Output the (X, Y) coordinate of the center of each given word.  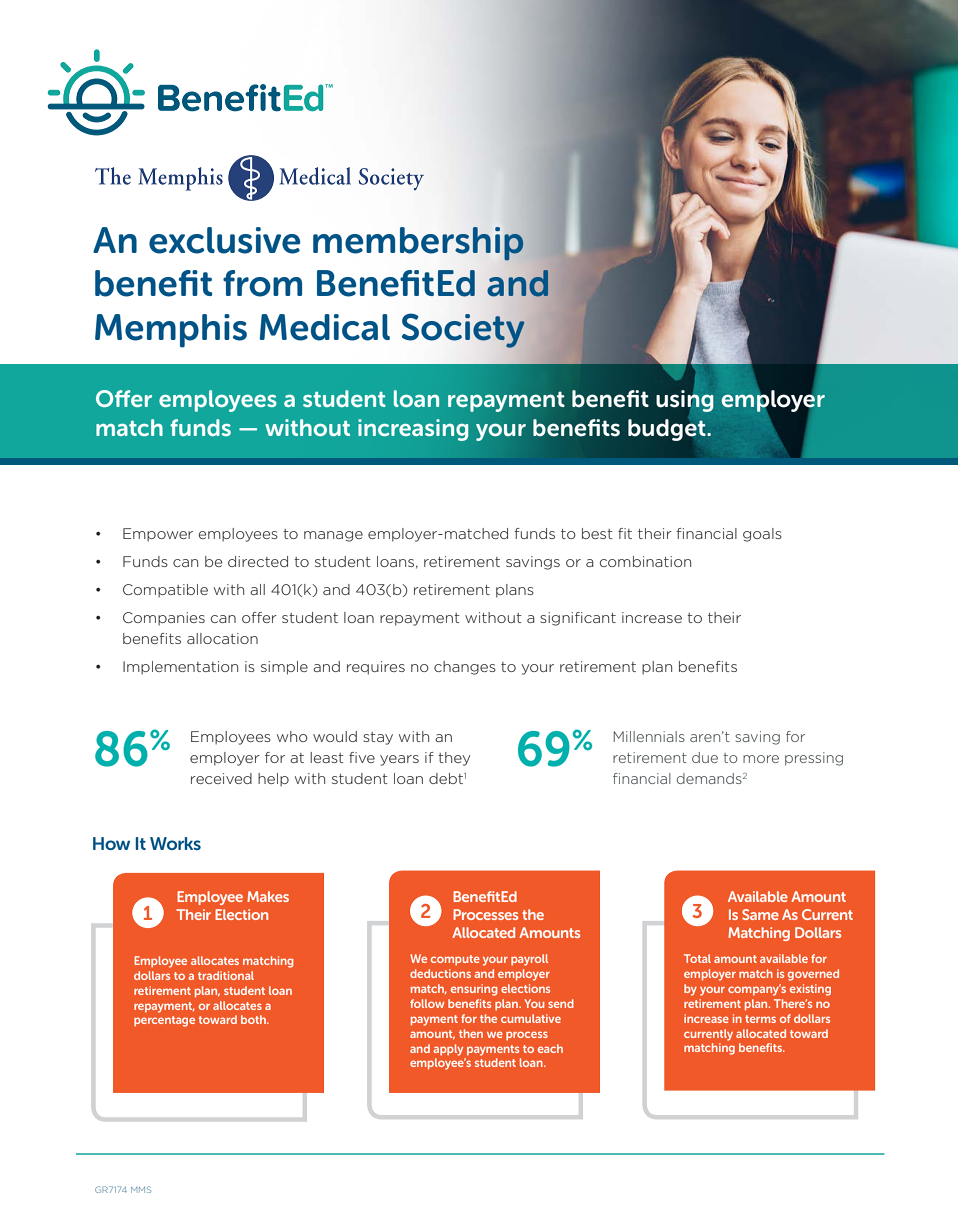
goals (762, 535)
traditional (226, 975)
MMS (141, 1189)
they (454, 759)
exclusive (225, 240)
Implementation (180, 668)
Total (697, 958)
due (705, 757)
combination (645, 561)
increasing (413, 430)
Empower (158, 535)
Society (463, 330)
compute (455, 960)
